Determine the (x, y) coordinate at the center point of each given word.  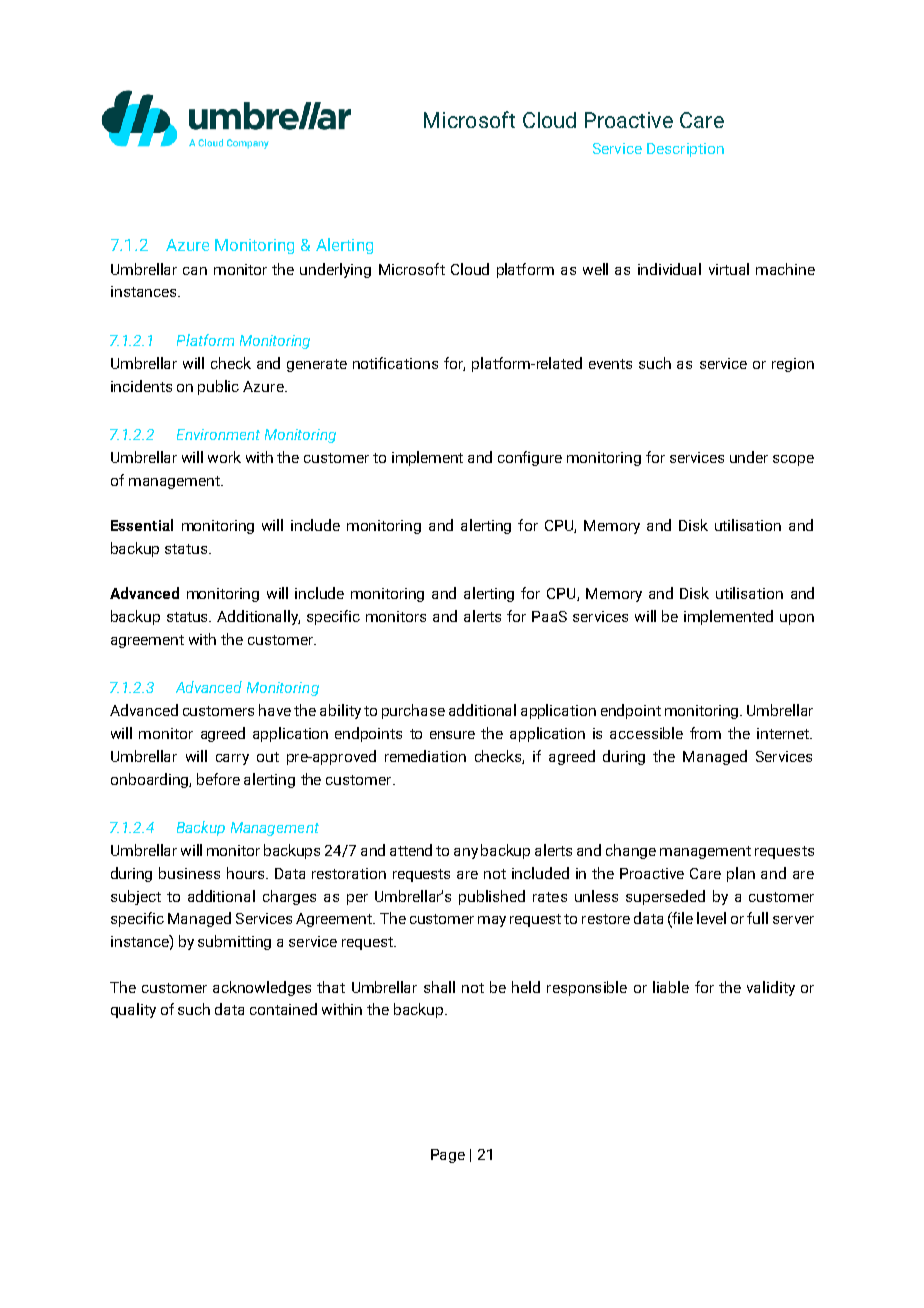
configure (530, 458)
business (189, 873)
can (195, 271)
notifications (395, 363)
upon (797, 619)
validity (771, 988)
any (466, 853)
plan (741, 874)
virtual (729, 269)
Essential (142, 525)
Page (448, 1156)
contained (283, 1009)
